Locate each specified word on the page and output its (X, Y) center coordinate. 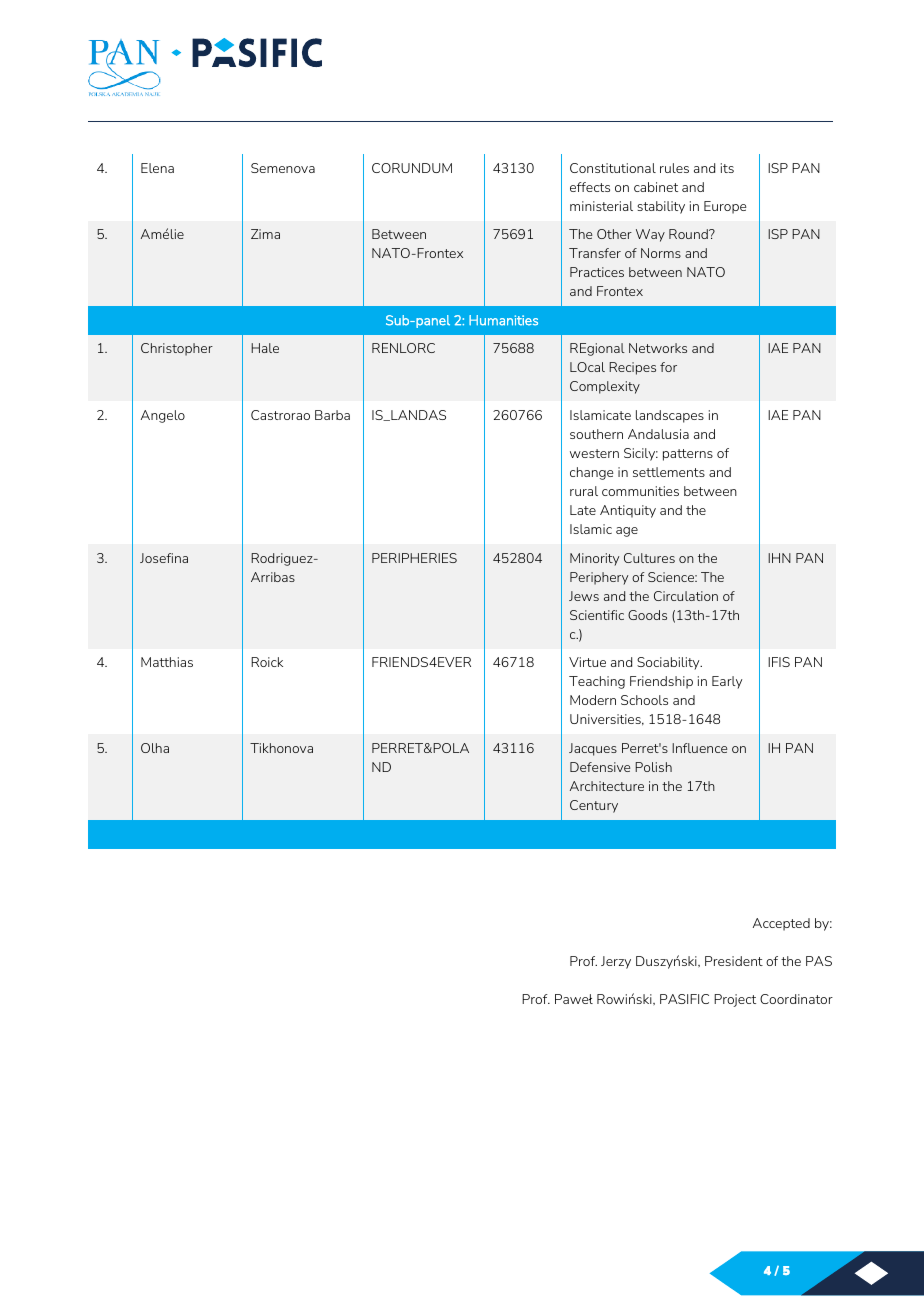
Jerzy (616, 962)
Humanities (503, 320)
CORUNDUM (412, 168)
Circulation (686, 596)
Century (594, 806)
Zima (265, 234)
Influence (699, 748)
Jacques (593, 749)
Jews (584, 596)
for (668, 367)
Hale (265, 348)
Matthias (167, 662)
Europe (725, 207)
